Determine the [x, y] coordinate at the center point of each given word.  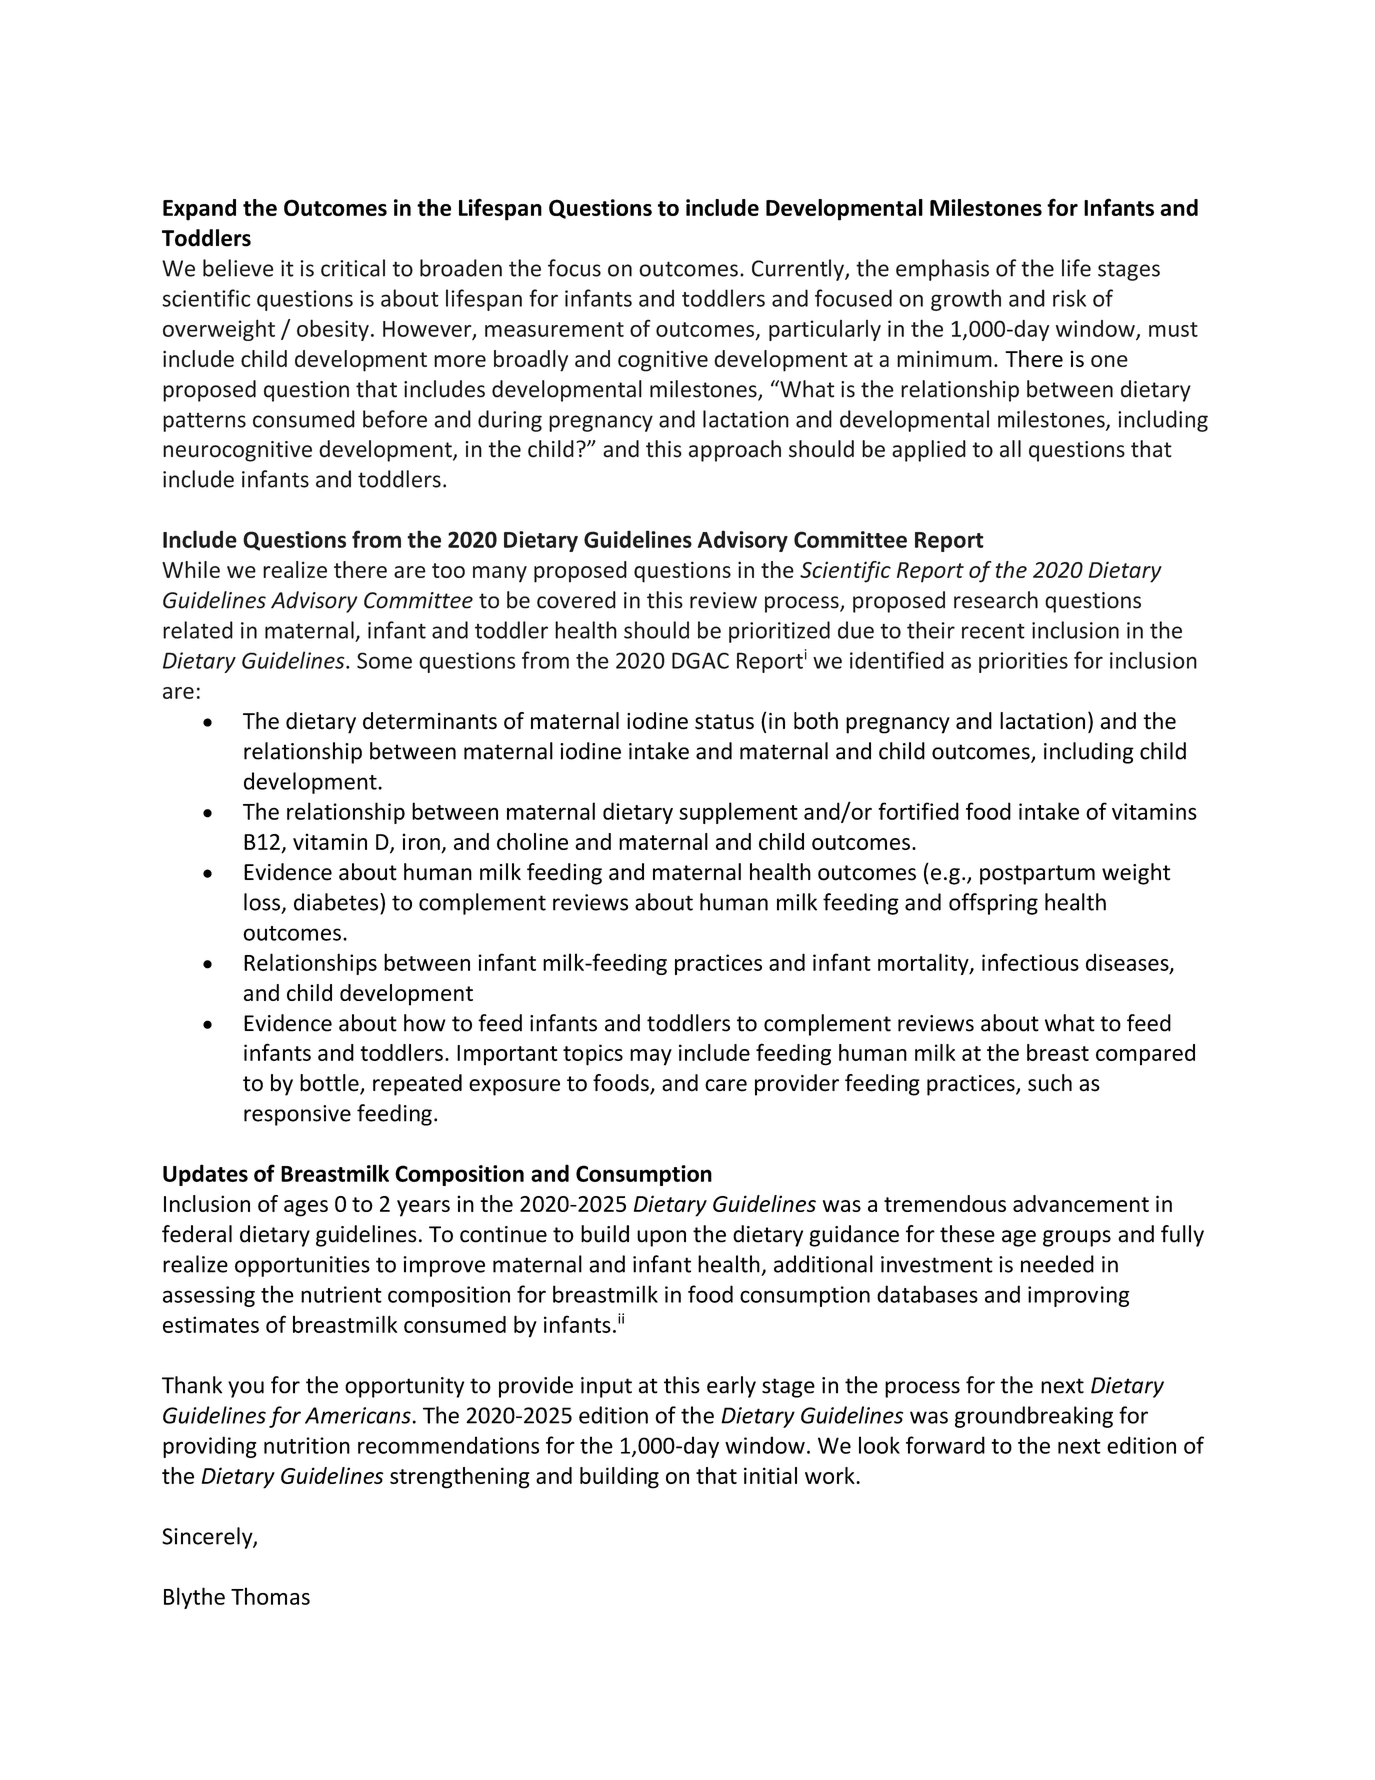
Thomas [270, 1596]
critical [353, 268]
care [726, 1085]
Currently [799, 270]
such [1050, 1083]
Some [384, 660]
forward [945, 1445]
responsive [297, 1115]
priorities [1023, 662]
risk [1069, 298]
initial [770, 1475]
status [724, 722]
